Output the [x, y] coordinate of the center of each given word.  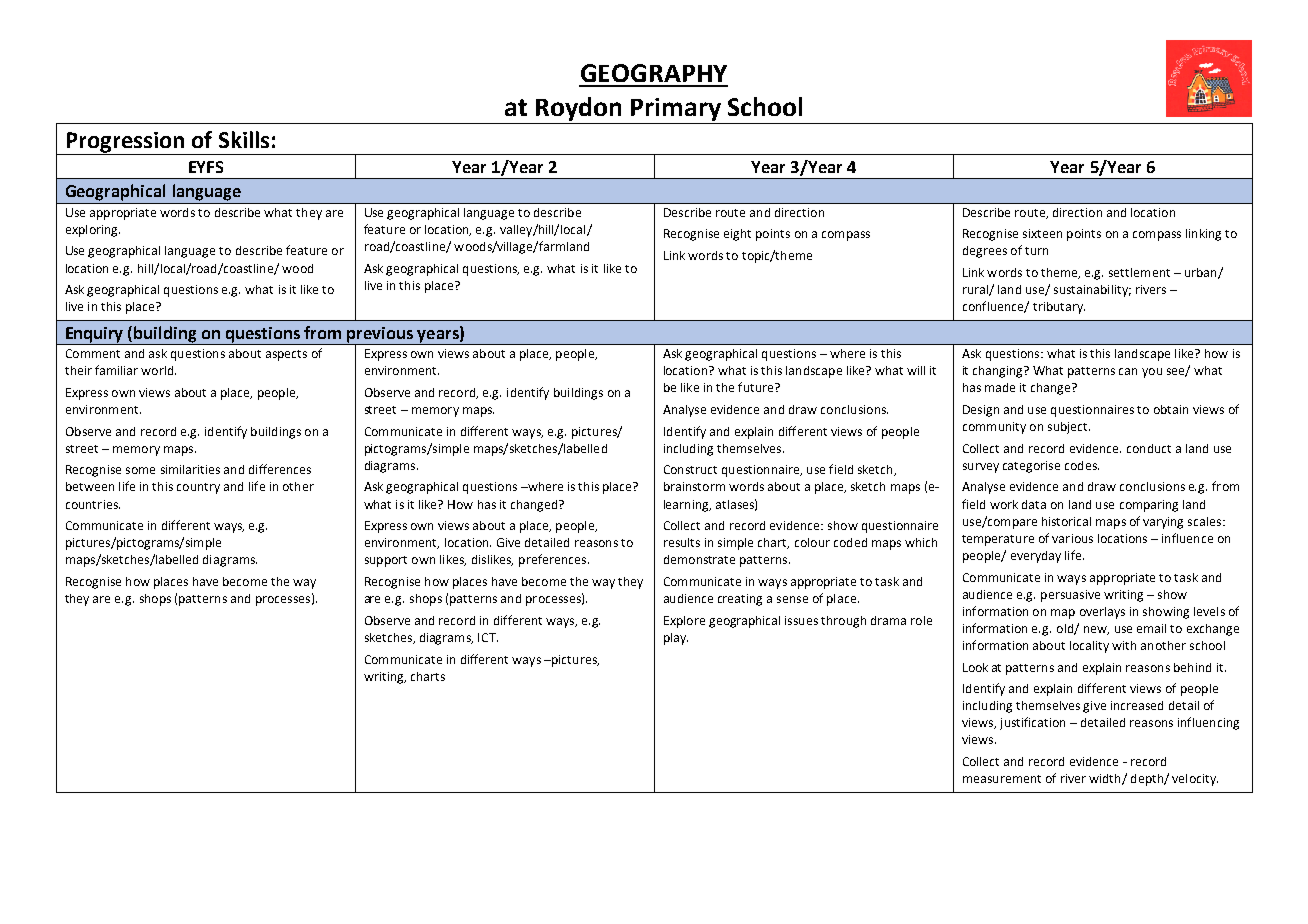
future [757, 387]
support [386, 561]
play [676, 639]
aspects [286, 355]
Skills [244, 139]
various [1072, 538]
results [682, 542]
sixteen [1042, 233]
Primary [676, 109]
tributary [1059, 308]
